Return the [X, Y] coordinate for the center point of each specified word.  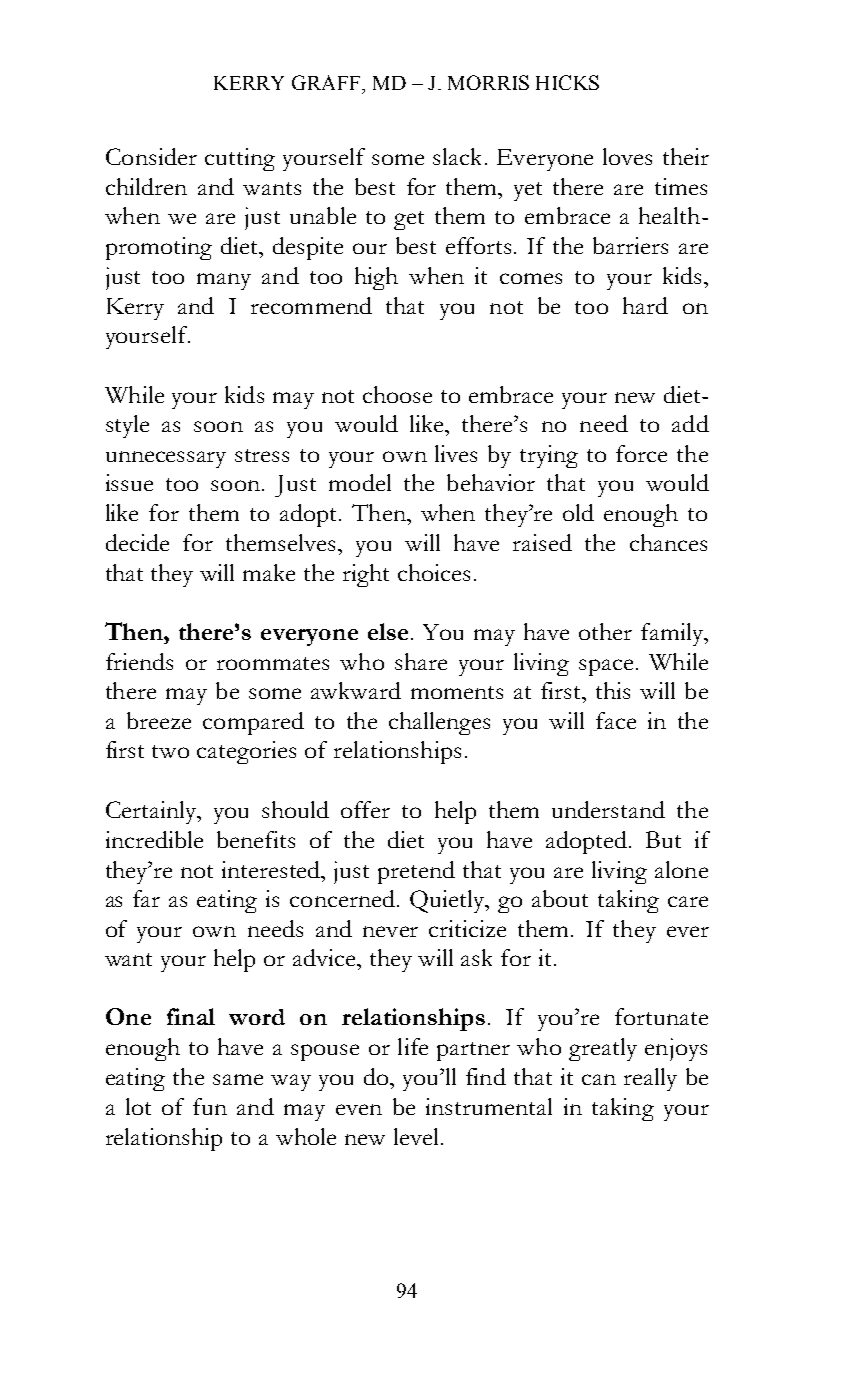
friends [139, 661]
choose [397, 394]
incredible [154, 839]
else [388, 631]
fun [210, 1106]
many [224, 281]
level [416, 1136]
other [605, 631]
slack [457, 156]
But [663, 839]
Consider [151, 156]
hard [645, 305]
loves [627, 156]
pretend [416, 872]
